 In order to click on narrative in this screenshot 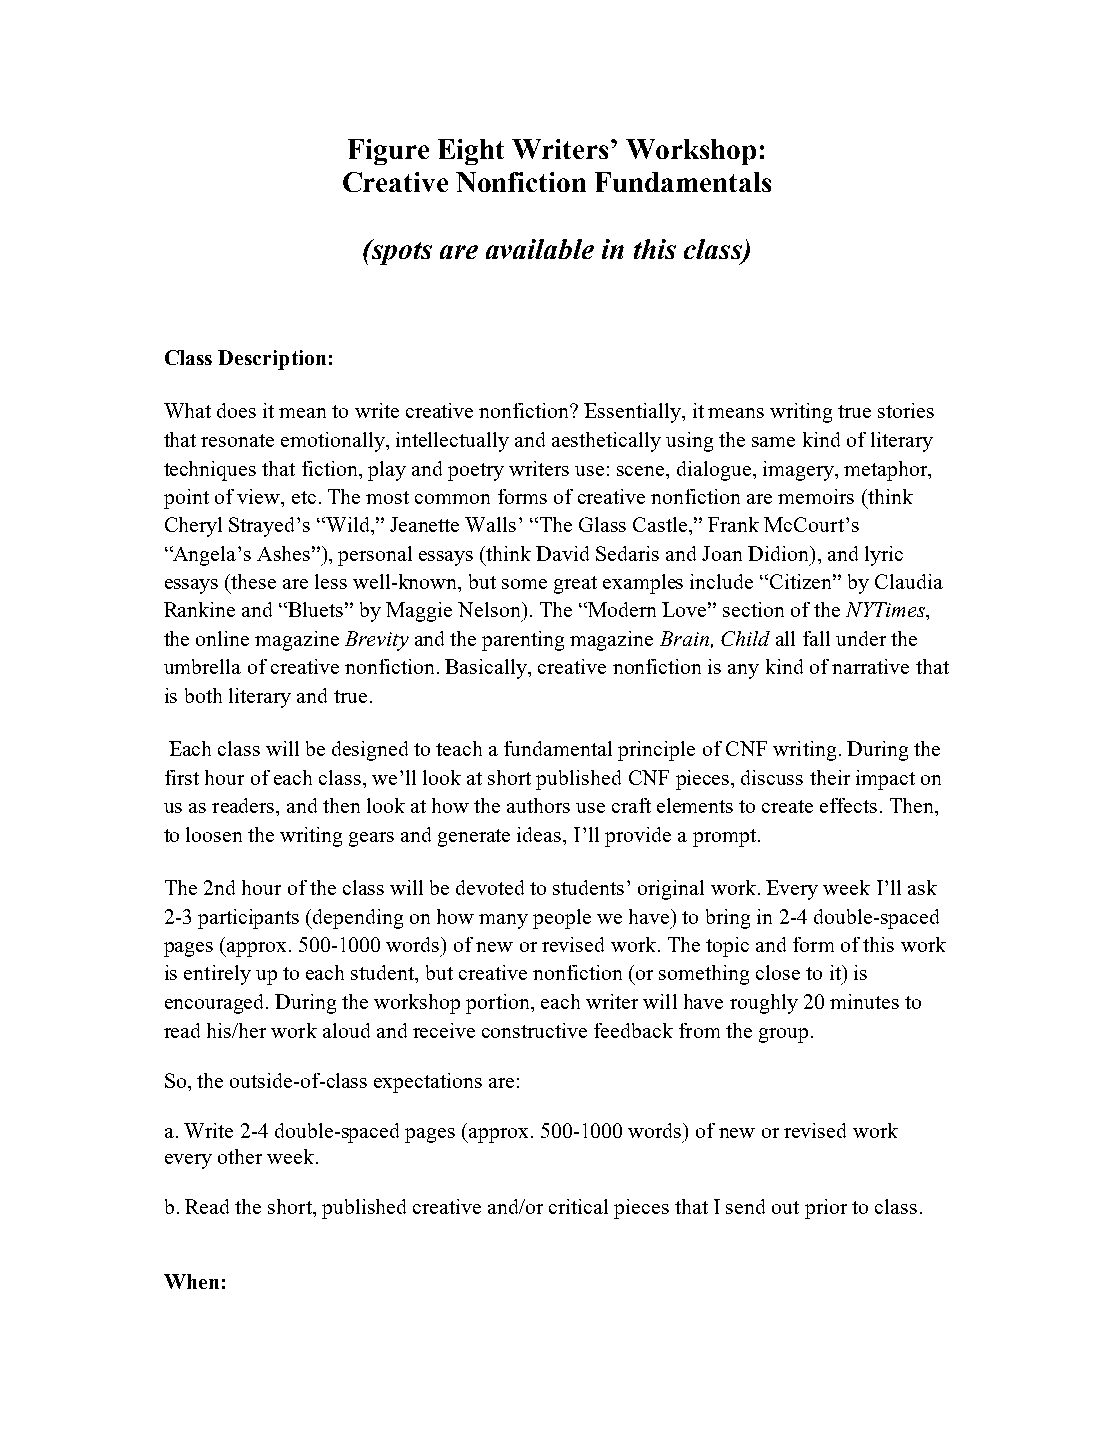, I will do `click(870, 666)`.
